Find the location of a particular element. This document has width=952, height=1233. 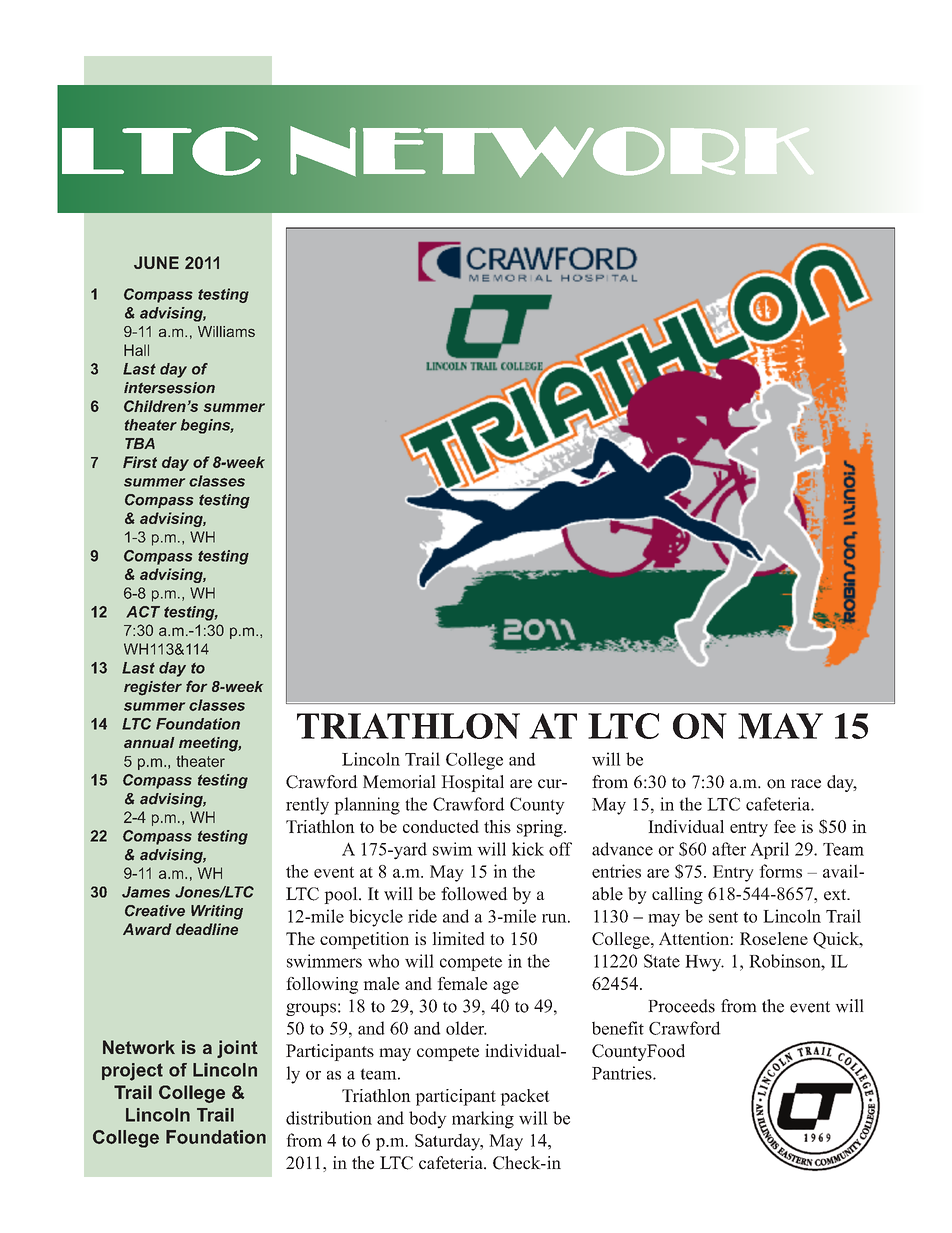

Hall is located at coordinates (136, 350).
